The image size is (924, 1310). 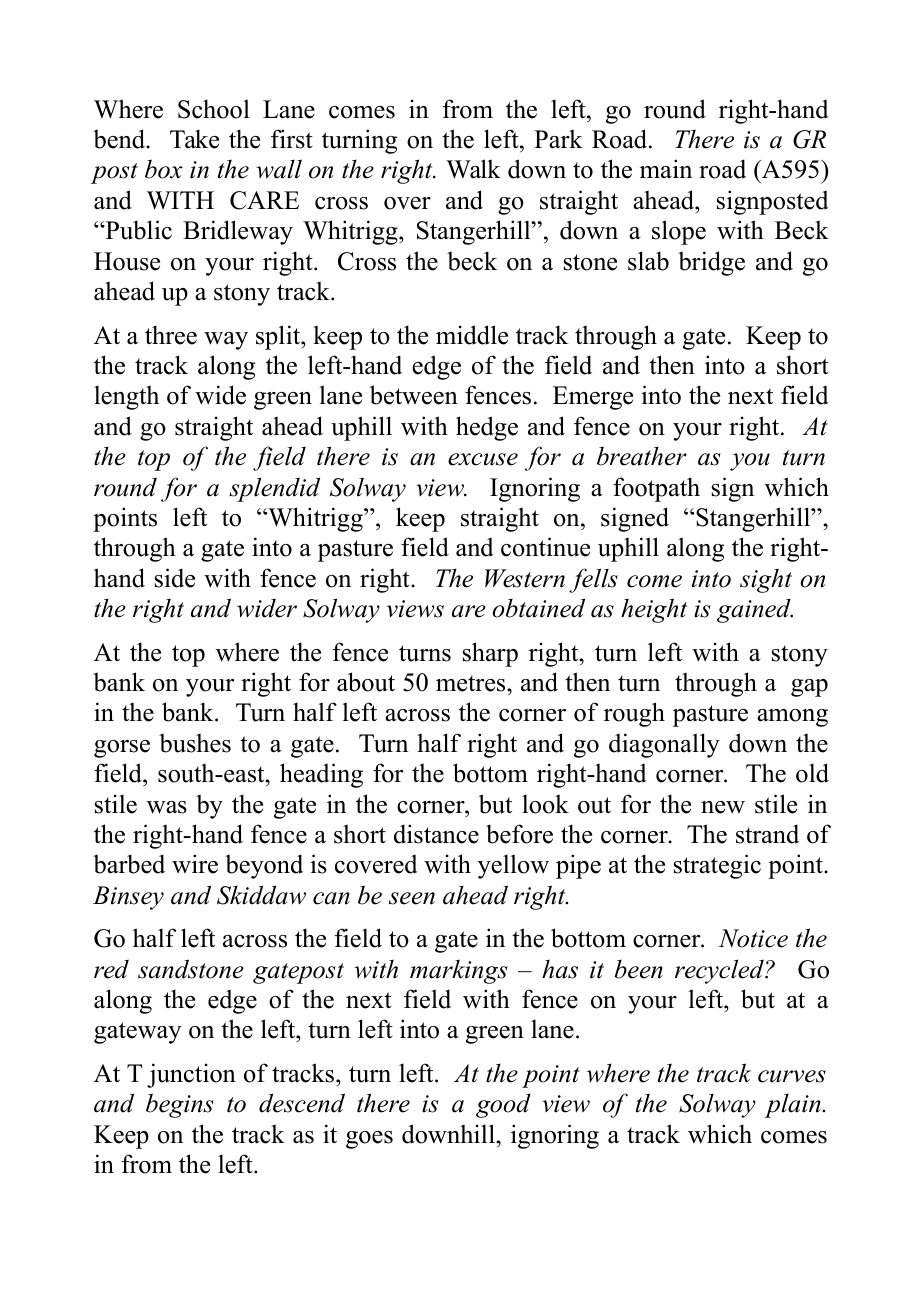 What do you see at coordinates (473, 169) in the image?
I see `Walk` at bounding box center [473, 169].
